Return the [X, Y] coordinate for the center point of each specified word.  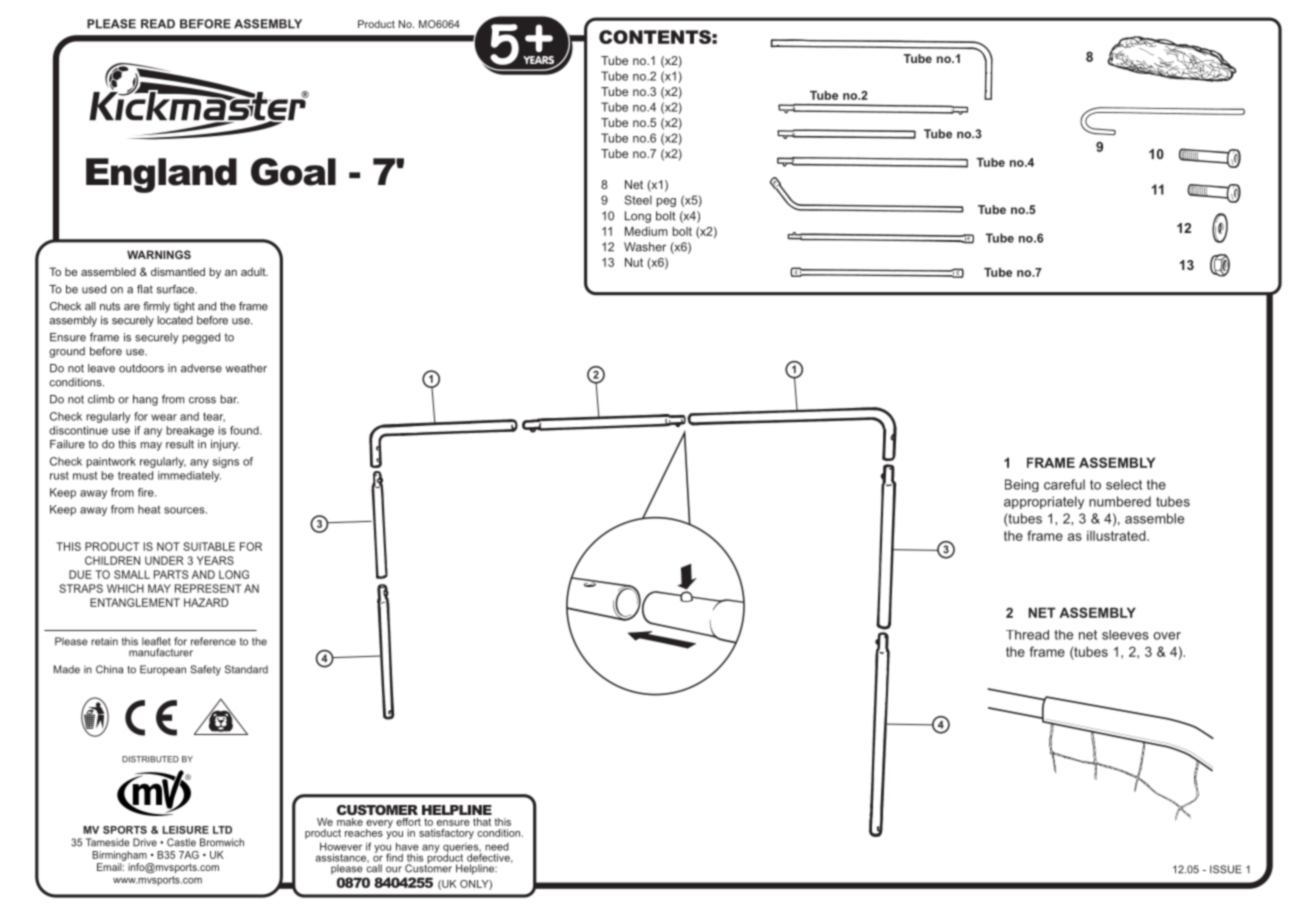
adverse [201, 368]
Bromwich [222, 842]
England [161, 175]
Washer [645, 247]
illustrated [1117, 535]
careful [1064, 484]
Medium [646, 231]
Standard [246, 669]
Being [1022, 485]
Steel [638, 200]
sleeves [1125, 635]
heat [149, 509]
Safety [205, 670]
